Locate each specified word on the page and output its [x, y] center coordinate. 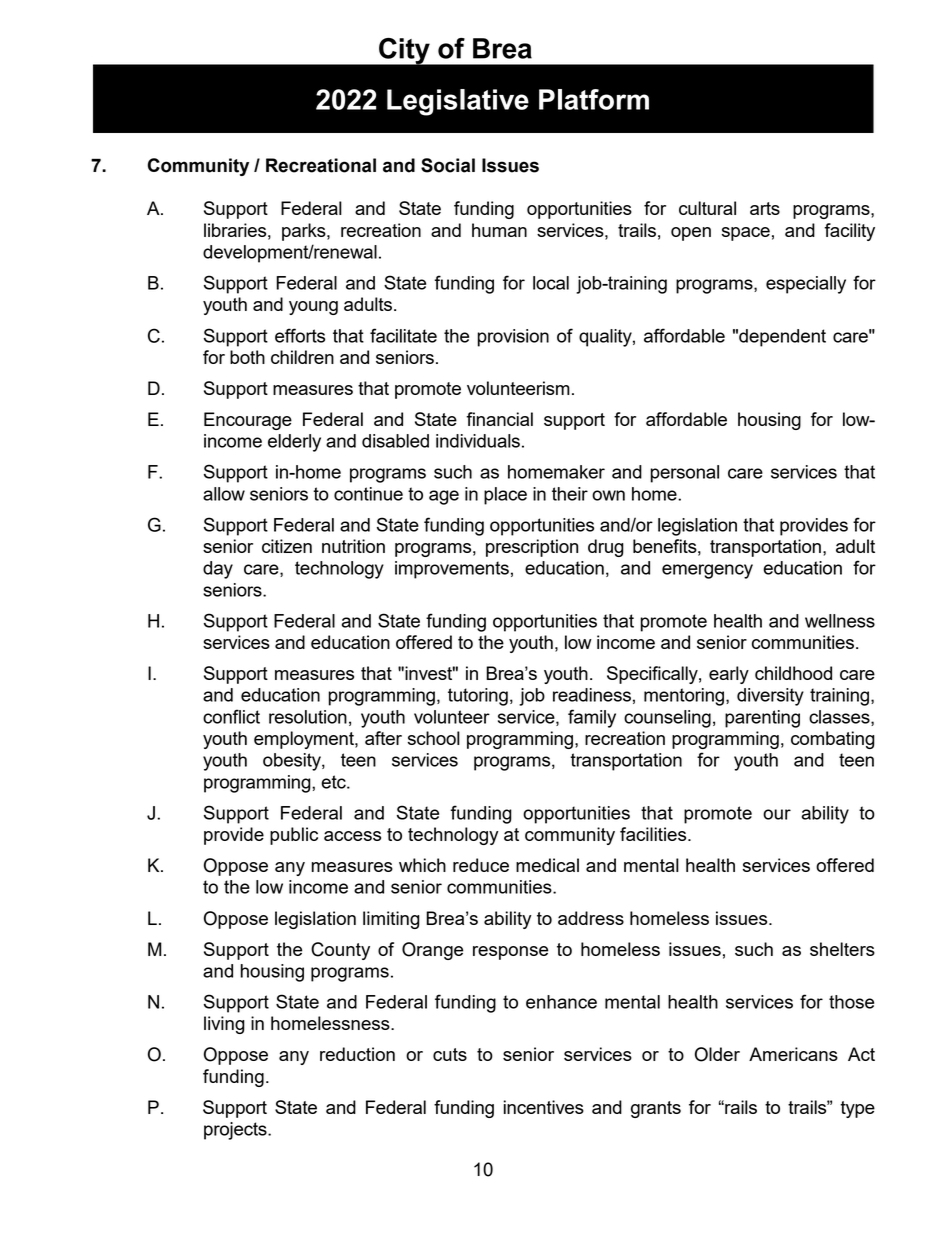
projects [236, 1131]
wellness [840, 621]
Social [448, 165]
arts [765, 208]
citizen [287, 546]
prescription [532, 548]
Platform [594, 99]
